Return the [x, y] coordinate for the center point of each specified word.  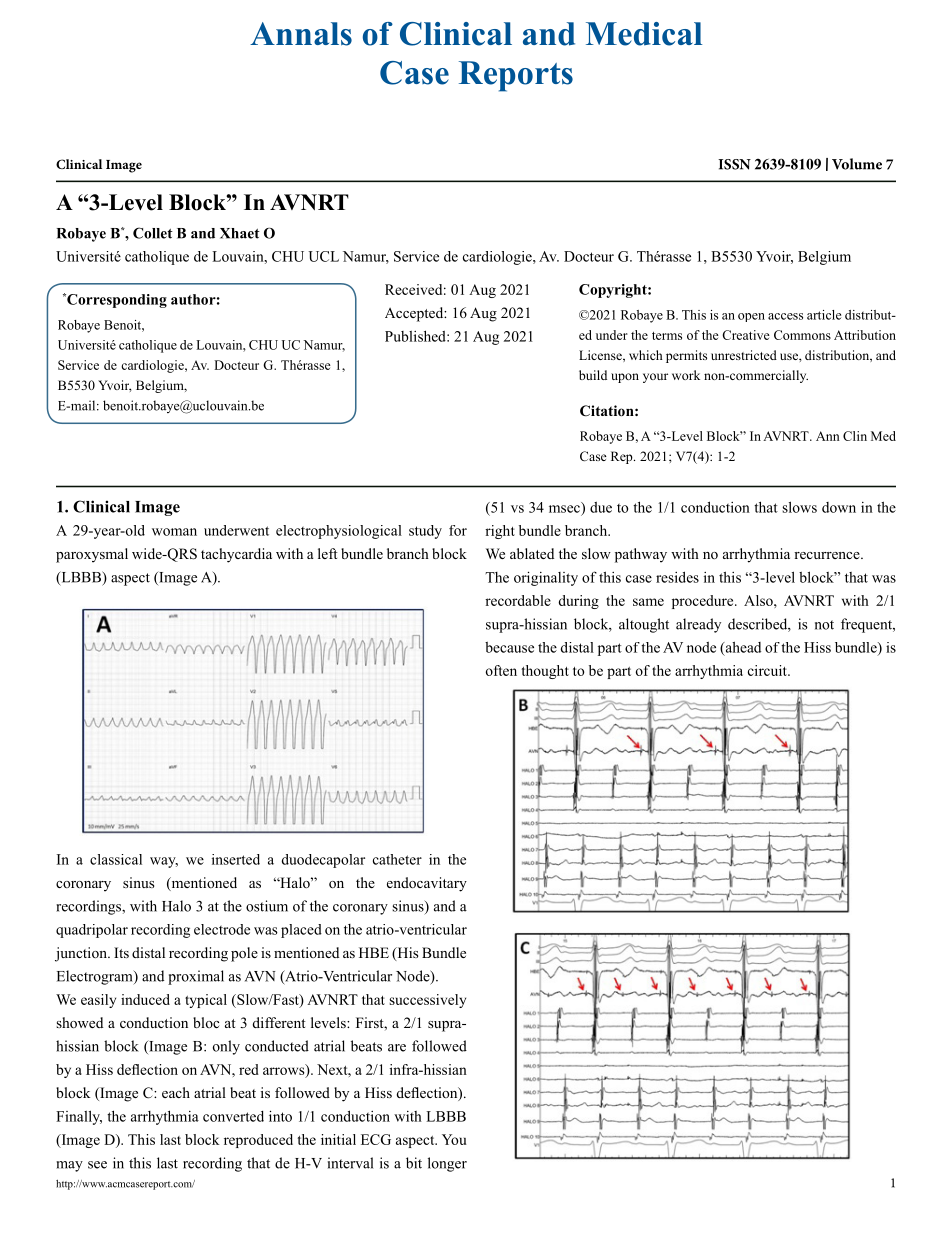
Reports [516, 76]
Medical [644, 34]
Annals [301, 34]
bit [414, 1163]
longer [447, 1164]
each [176, 1092]
